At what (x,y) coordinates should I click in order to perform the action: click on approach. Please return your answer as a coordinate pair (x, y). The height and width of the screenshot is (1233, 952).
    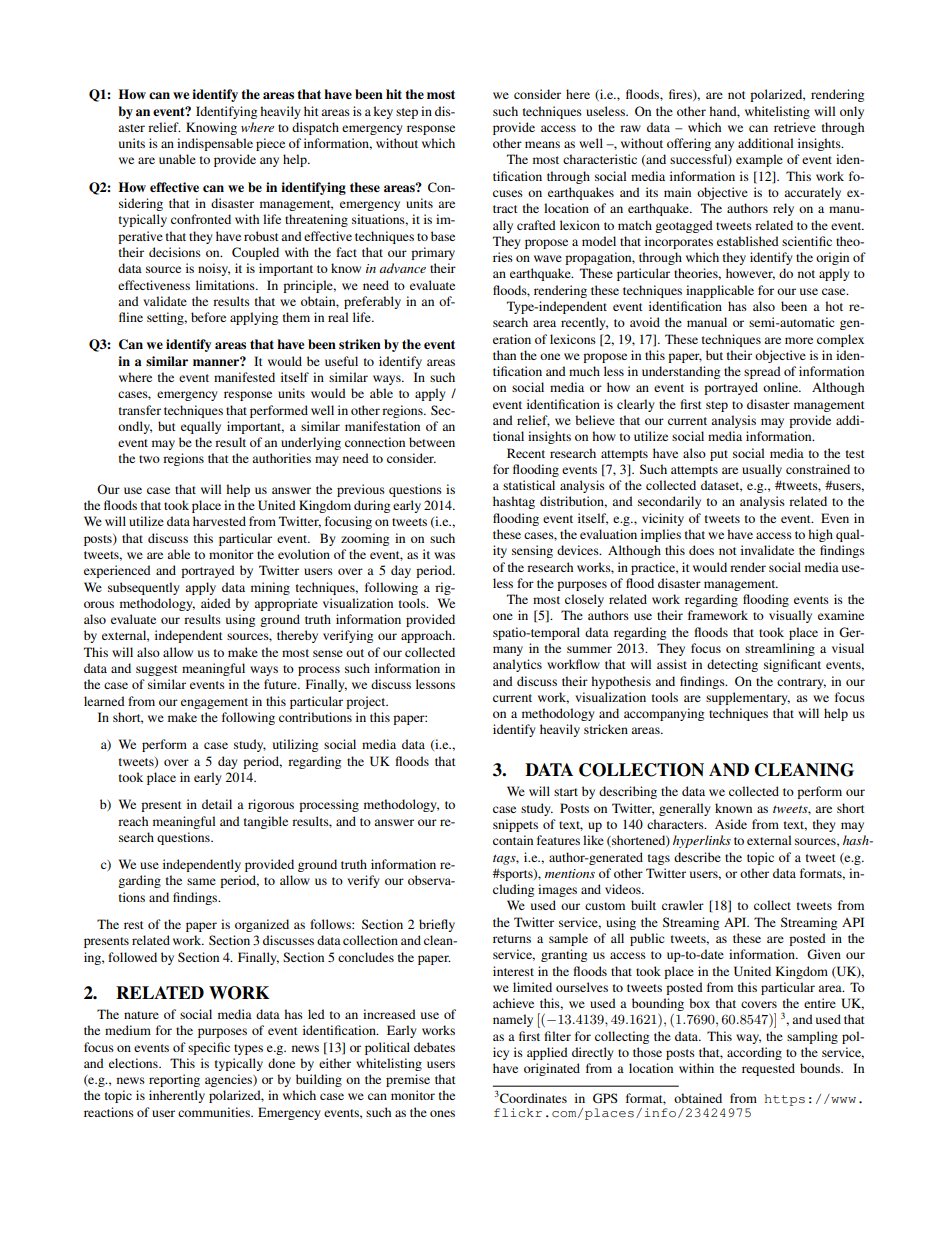
    Looking at the image, I should click on (427, 636).
